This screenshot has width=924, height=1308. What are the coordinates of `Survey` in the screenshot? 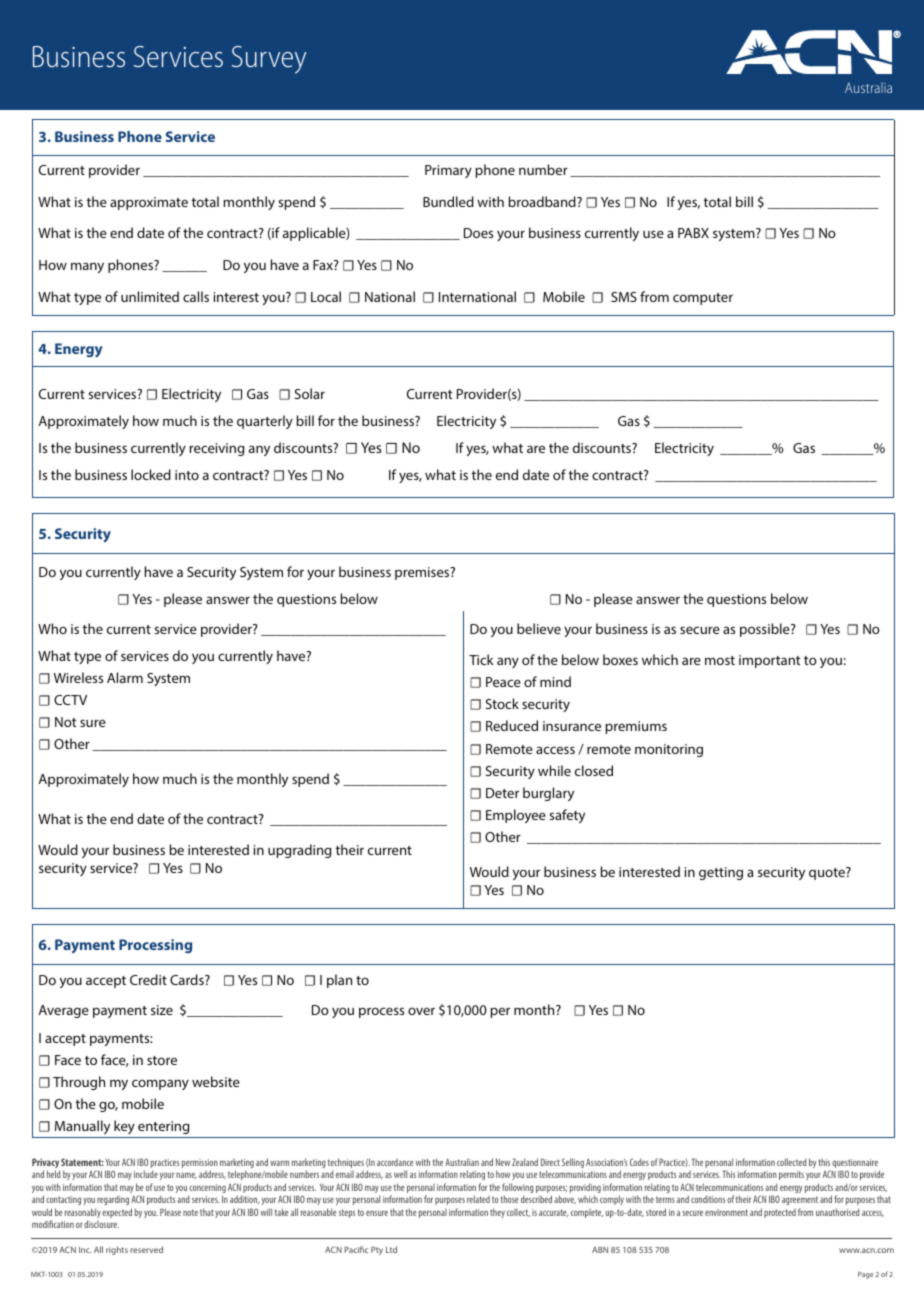 It's located at (269, 60).
